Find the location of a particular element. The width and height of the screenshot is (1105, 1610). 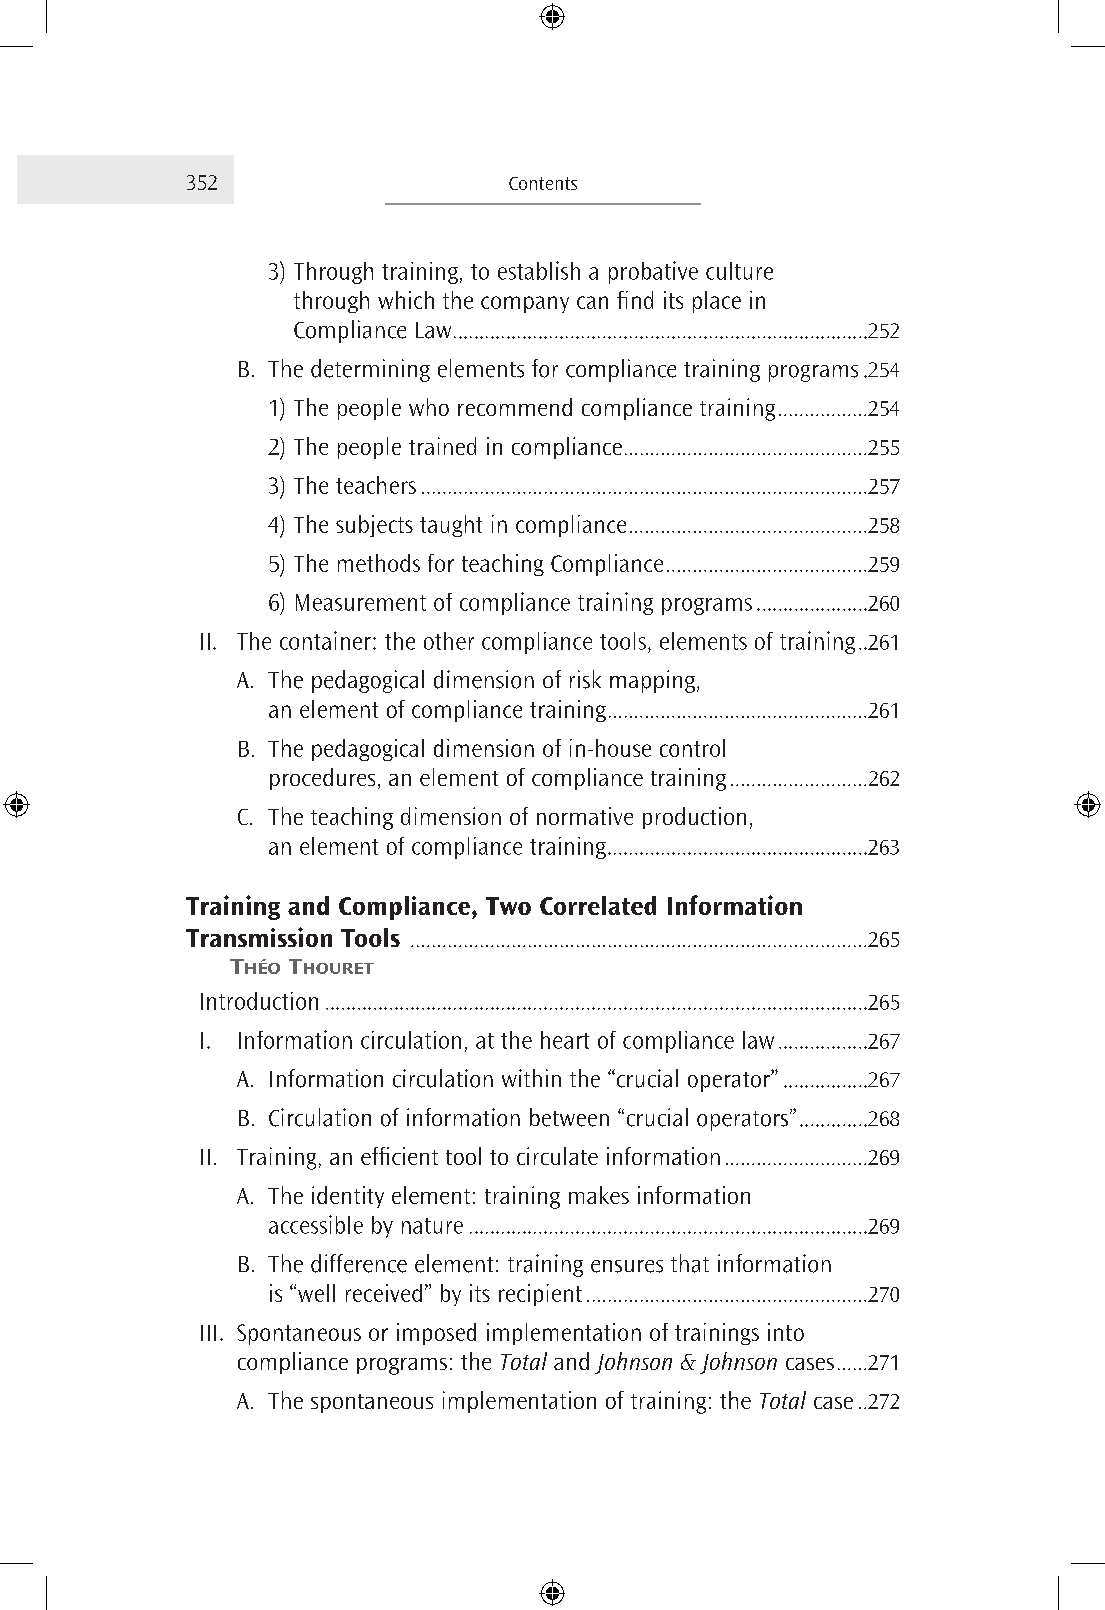

Contents is located at coordinates (543, 183).
